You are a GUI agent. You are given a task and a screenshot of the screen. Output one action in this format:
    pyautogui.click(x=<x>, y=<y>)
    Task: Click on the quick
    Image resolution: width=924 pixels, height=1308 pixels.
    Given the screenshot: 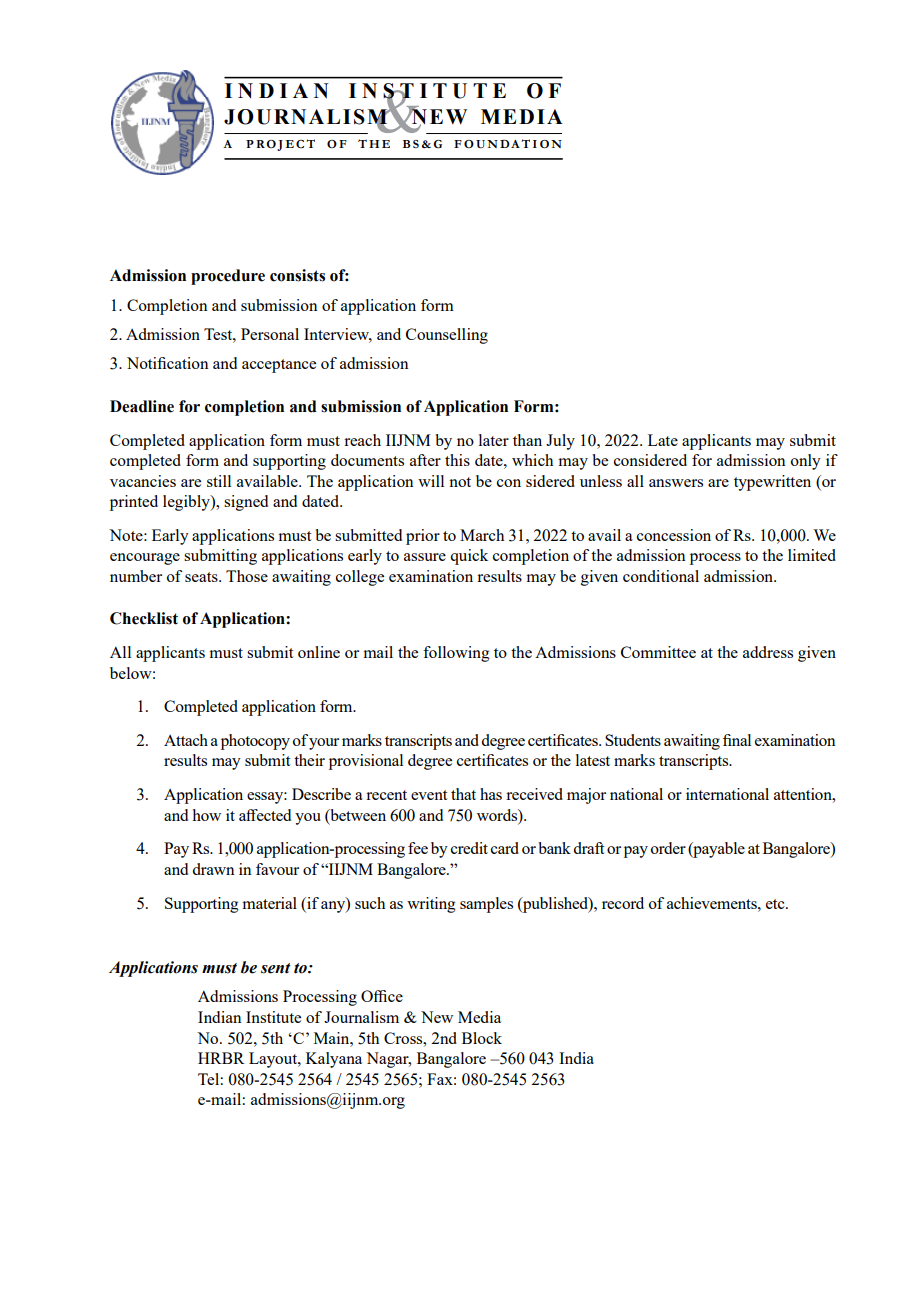 What is the action you would take?
    pyautogui.click(x=469, y=557)
